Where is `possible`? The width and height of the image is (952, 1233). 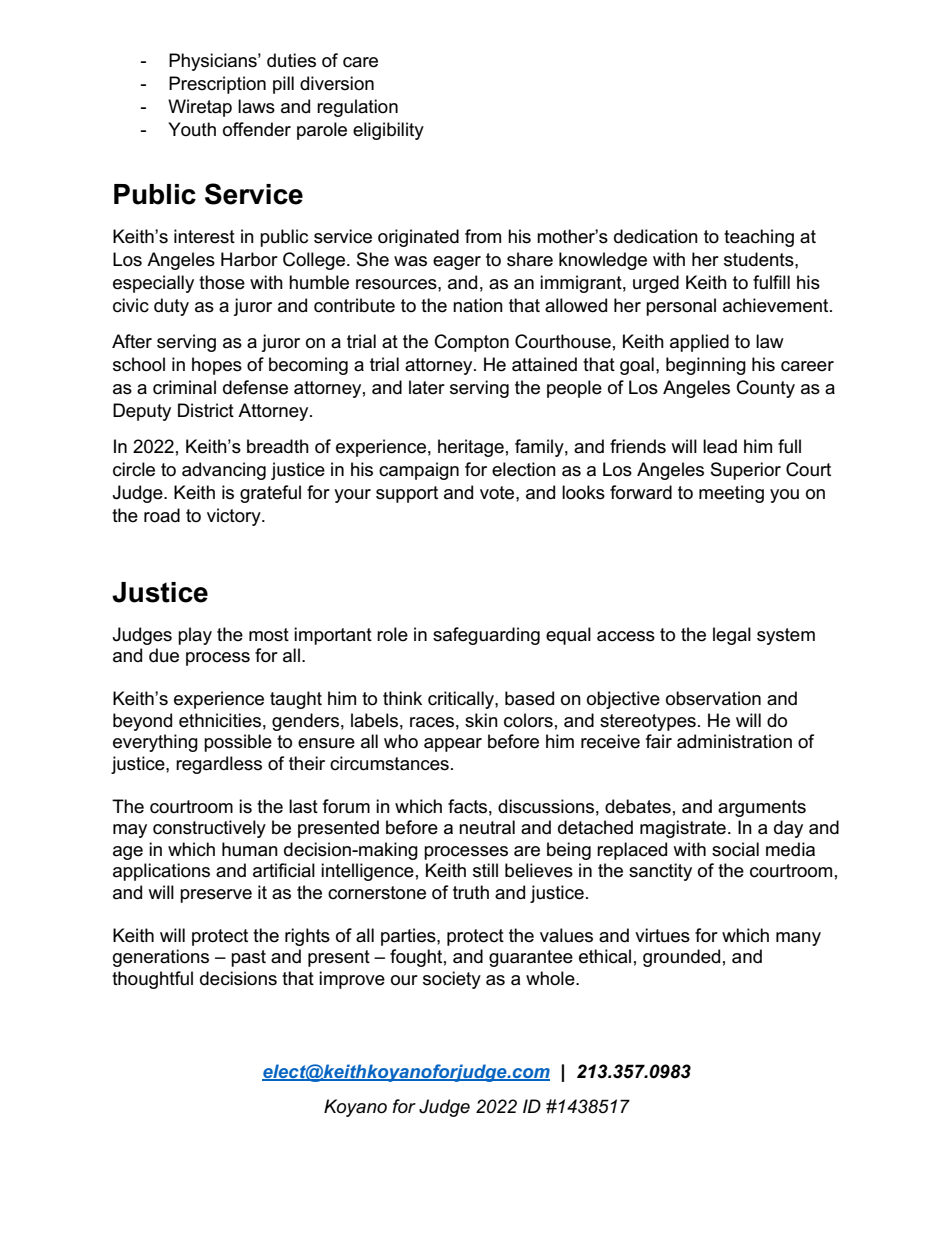
possible is located at coordinates (238, 743).
